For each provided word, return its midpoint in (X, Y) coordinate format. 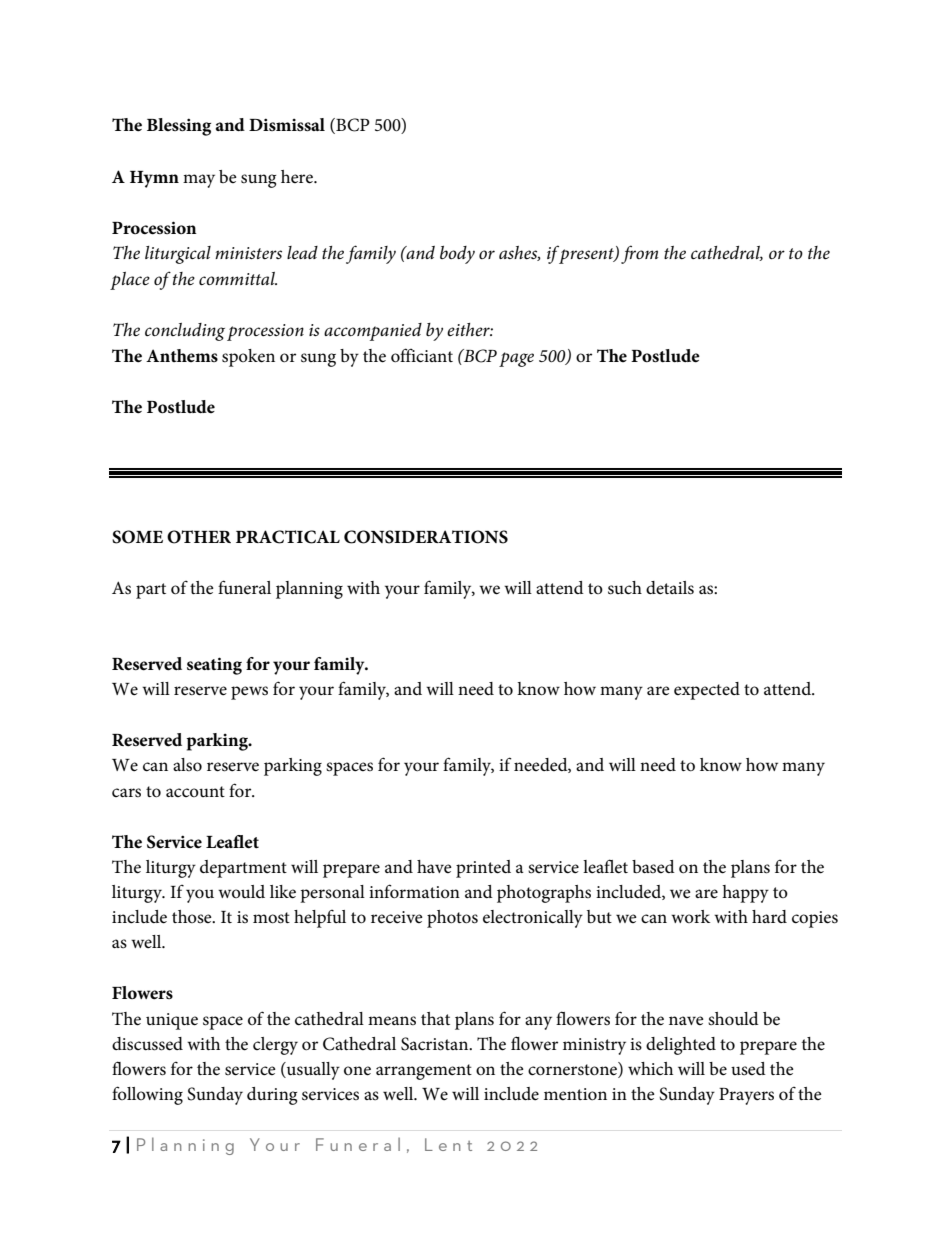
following (147, 1095)
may (199, 181)
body (457, 255)
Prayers (746, 1096)
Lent (448, 1144)
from (639, 254)
